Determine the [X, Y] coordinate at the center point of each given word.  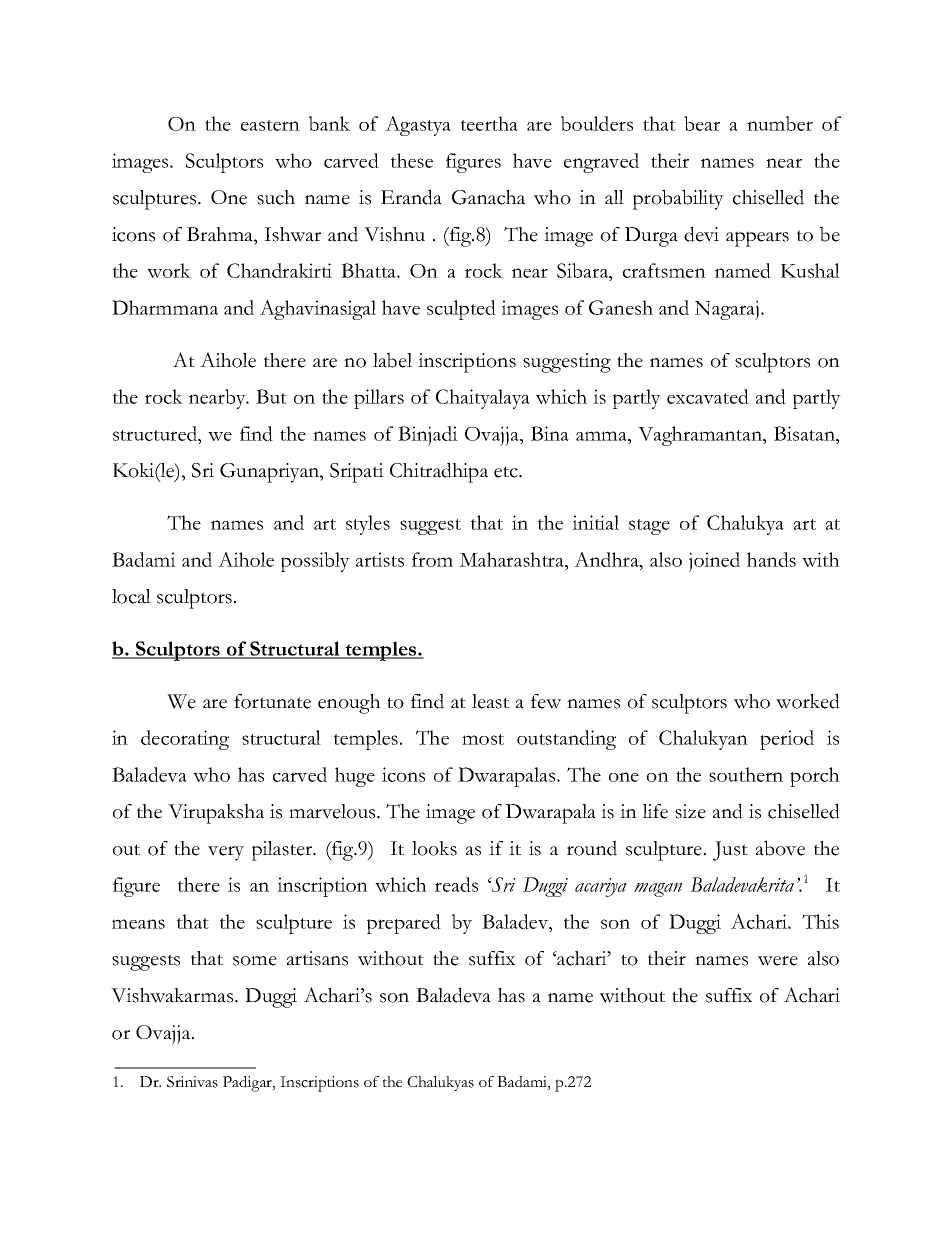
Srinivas [192, 1082]
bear [702, 123]
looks [434, 848]
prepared [404, 924]
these [412, 160]
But [271, 396]
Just [730, 851]
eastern [270, 125]
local [131, 596]
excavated [708, 396]
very [226, 853]
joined [714, 562]
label [392, 360]
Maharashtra [512, 559]
